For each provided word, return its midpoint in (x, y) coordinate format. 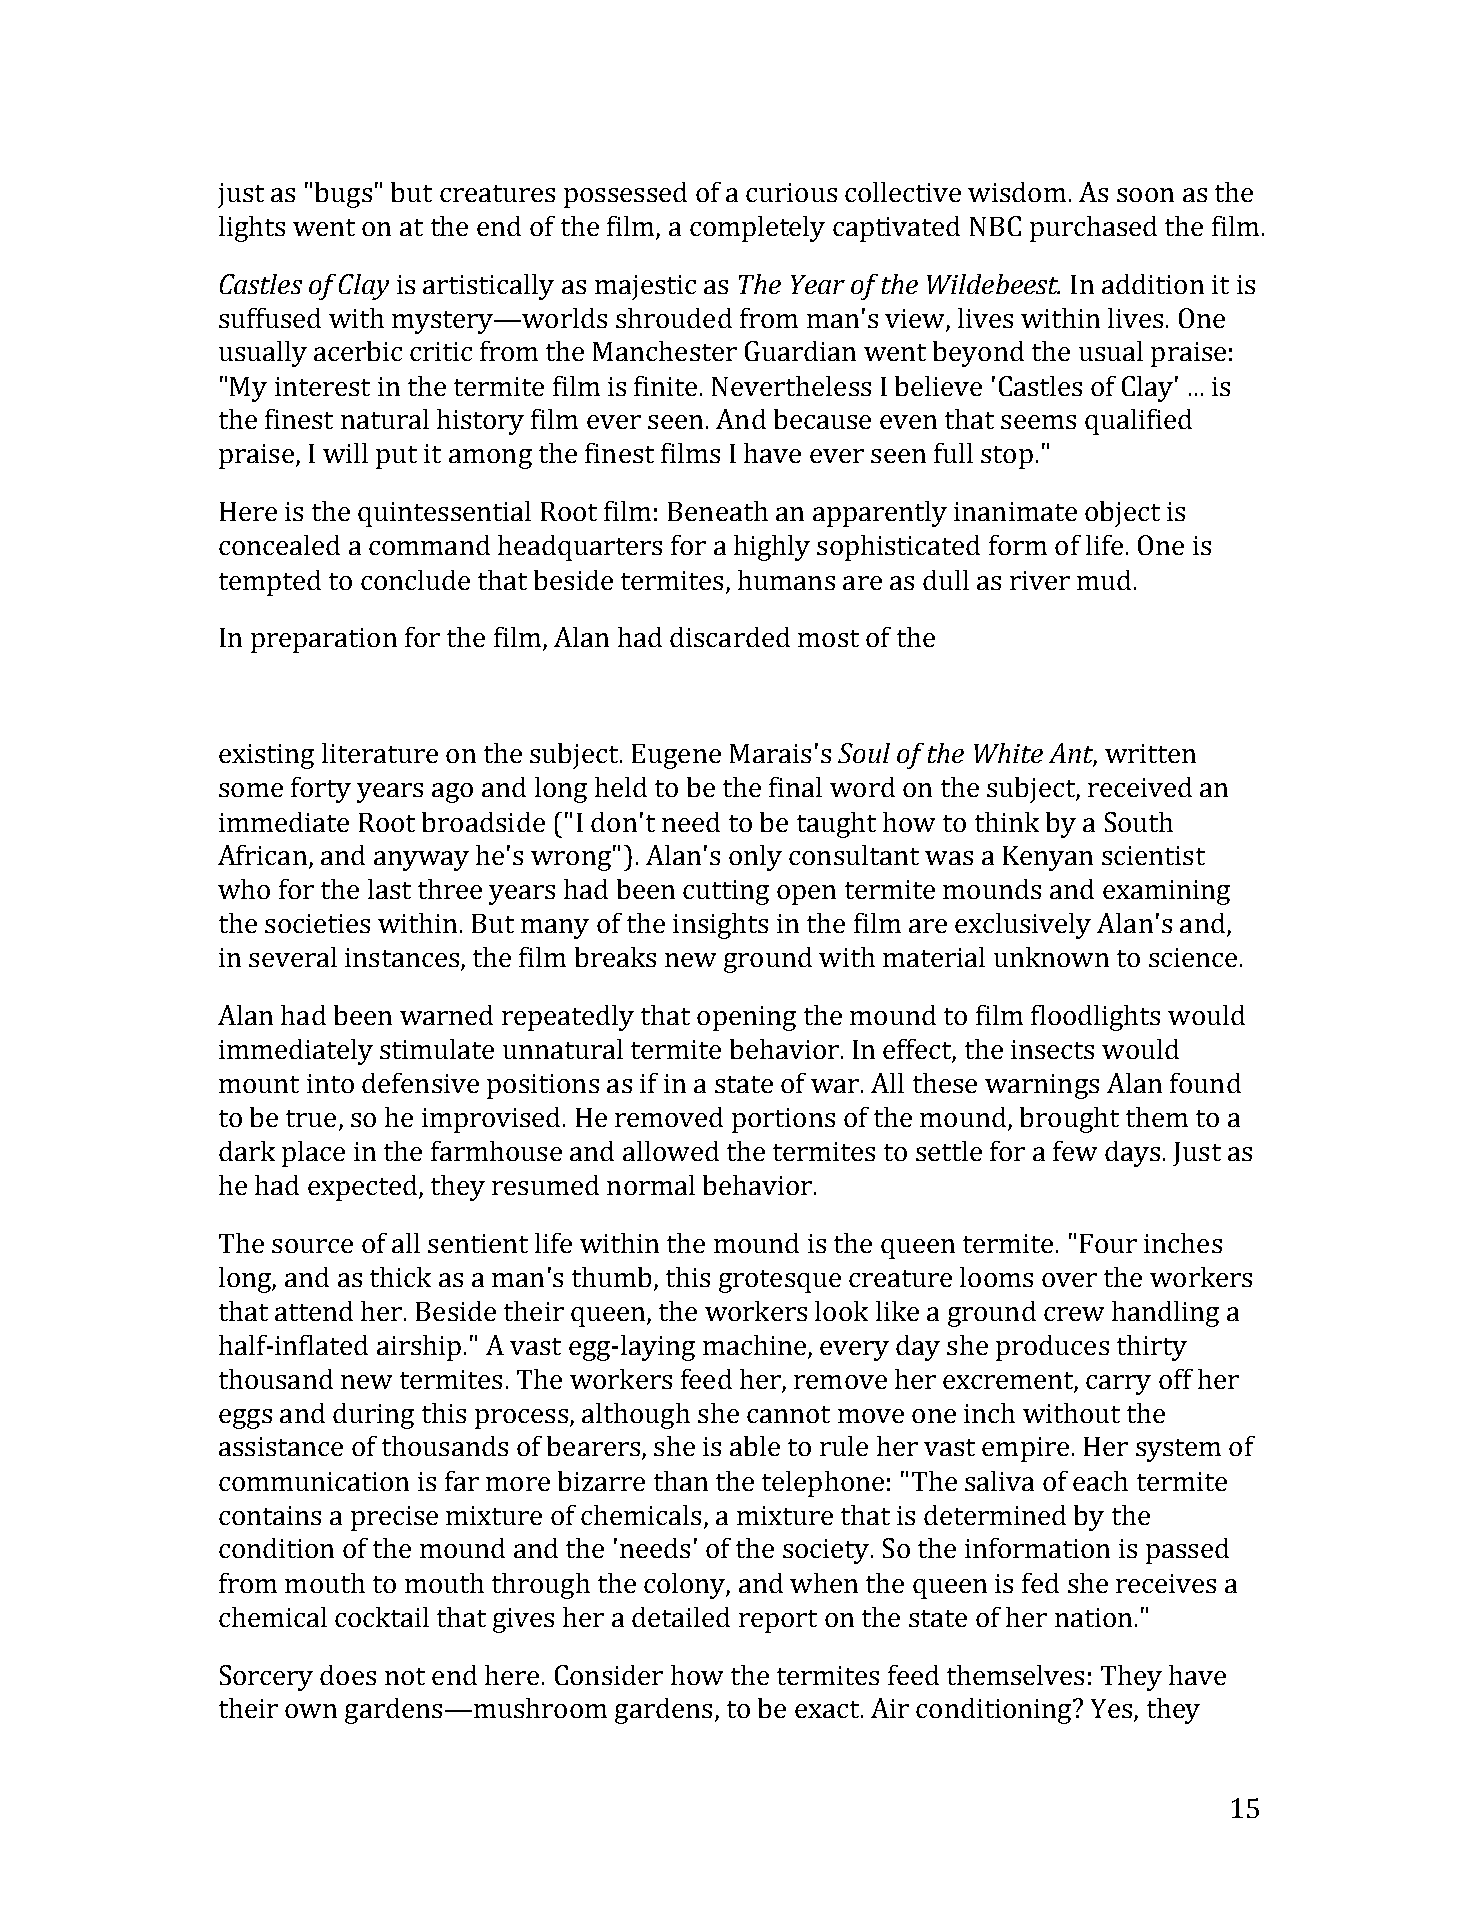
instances (402, 957)
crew (1074, 1314)
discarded (730, 637)
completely (757, 229)
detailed (681, 1617)
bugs (343, 195)
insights (720, 926)
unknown (1051, 957)
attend (314, 1311)
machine (754, 1345)
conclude (415, 580)
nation (1093, 1617)
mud (1104, 580)
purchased (1093, 229)
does (348, 1675)
